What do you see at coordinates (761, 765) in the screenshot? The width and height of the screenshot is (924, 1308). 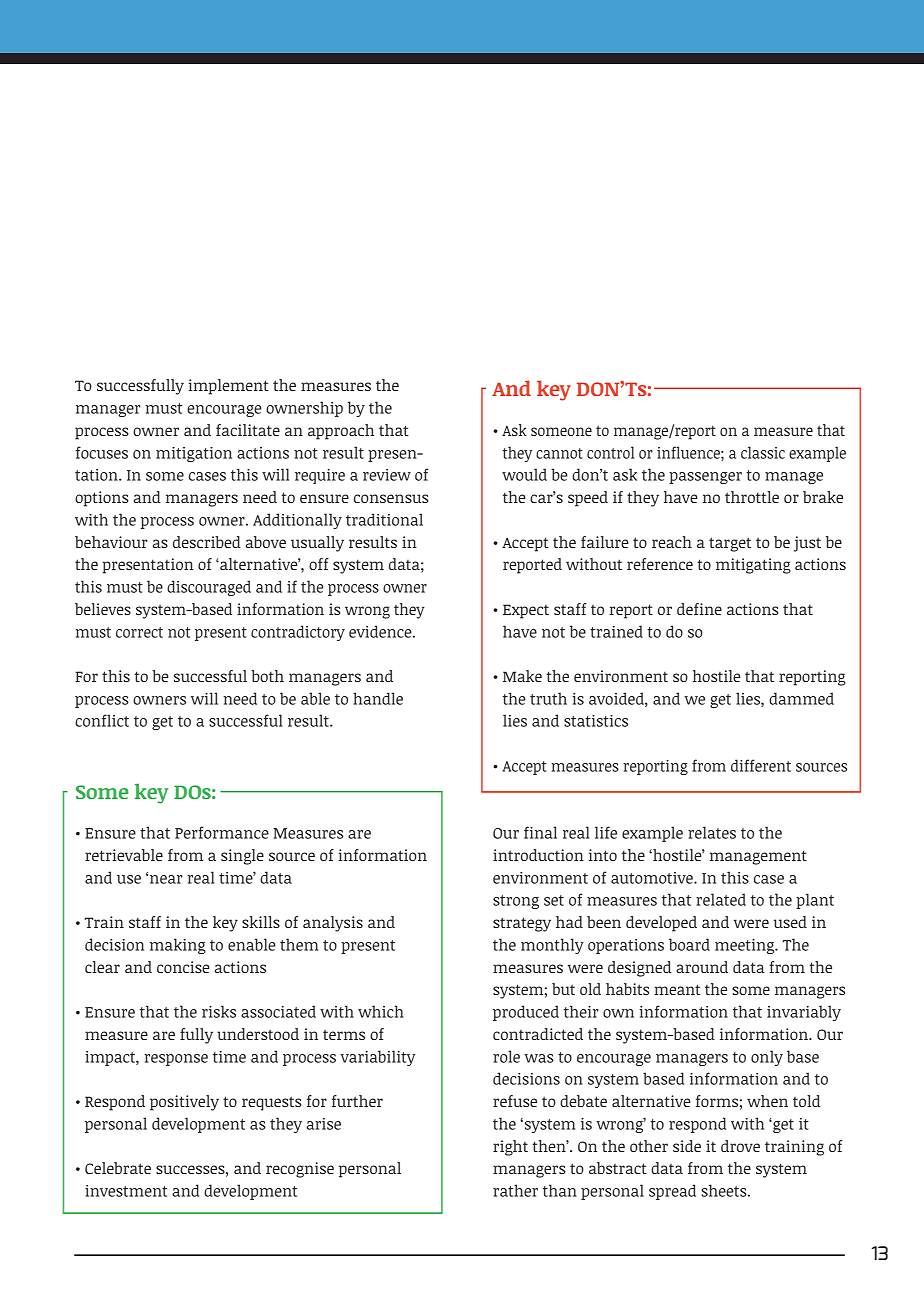 I see `different` at bounding box center [761, 765].
